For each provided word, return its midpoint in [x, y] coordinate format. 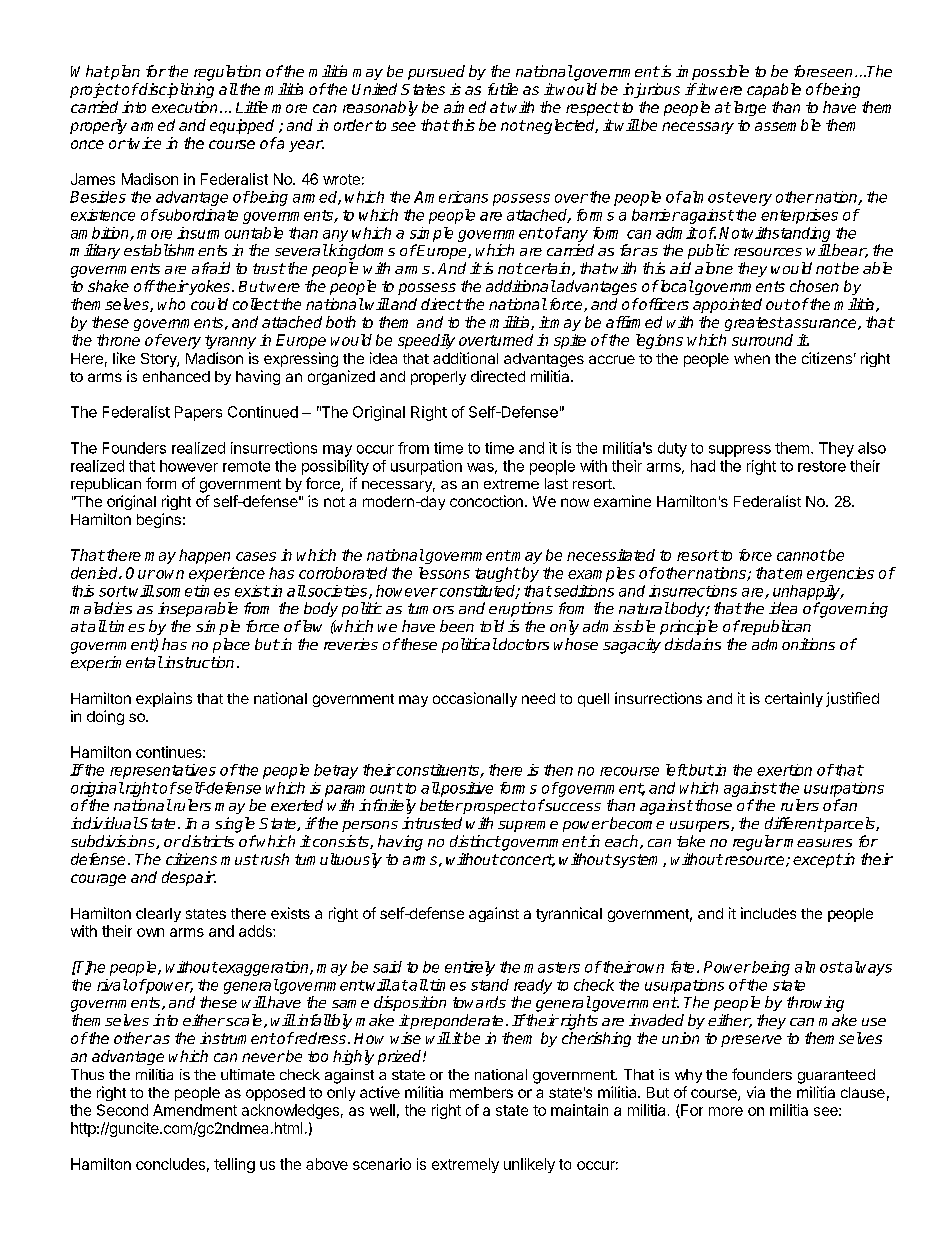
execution [184, 107]
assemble [788, 125]
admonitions [793, 644]
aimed [465, 107]
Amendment [195, 1110]
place [231, 645]
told [492, 626]
